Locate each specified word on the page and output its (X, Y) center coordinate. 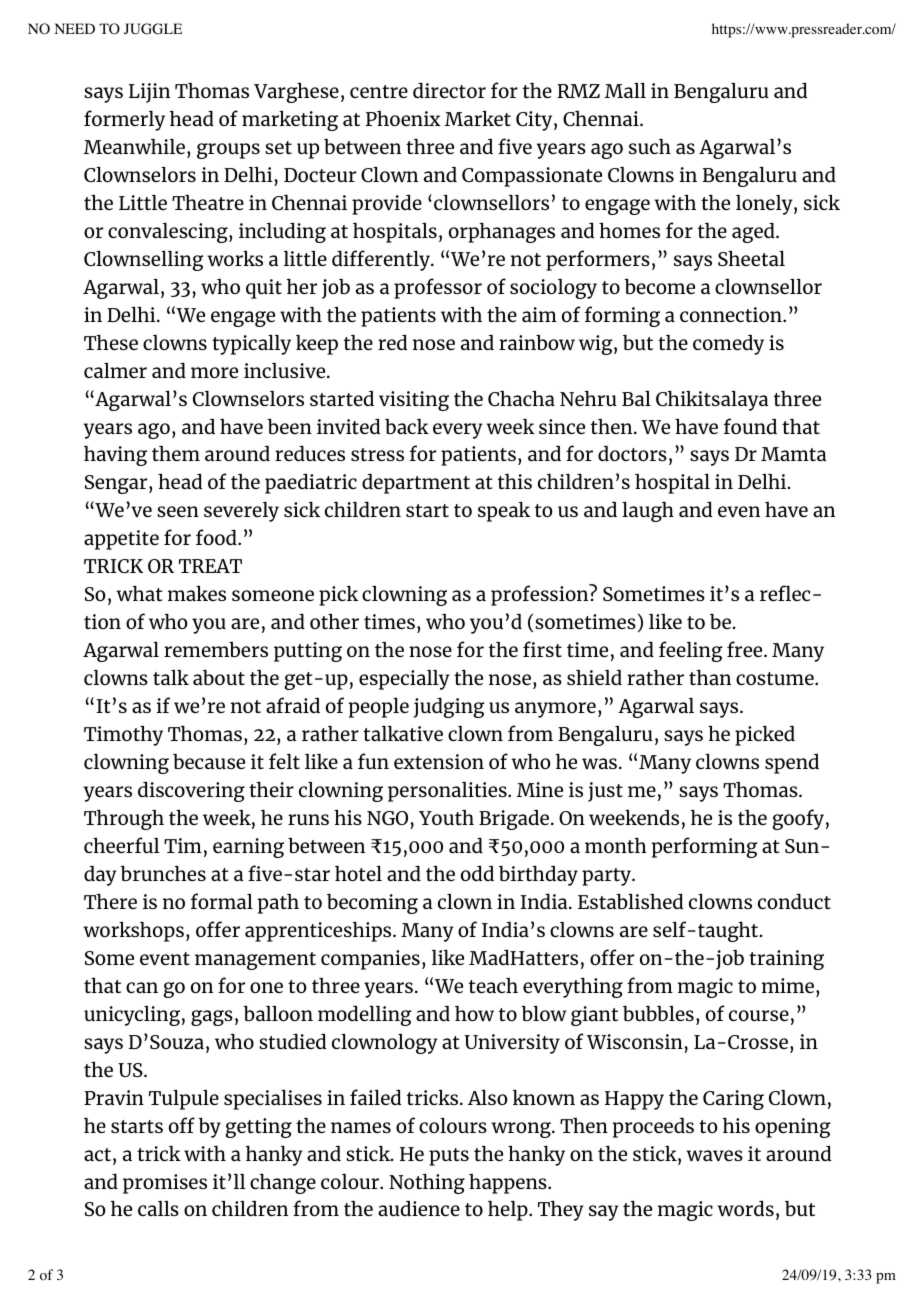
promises (165, 1184)
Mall (625, 90)
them (176, 453)
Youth (446, 817)
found (750, 426)
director (449, 90)
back (407, 426)
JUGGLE (153, 29)
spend (792, 764)
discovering (191, 791)
